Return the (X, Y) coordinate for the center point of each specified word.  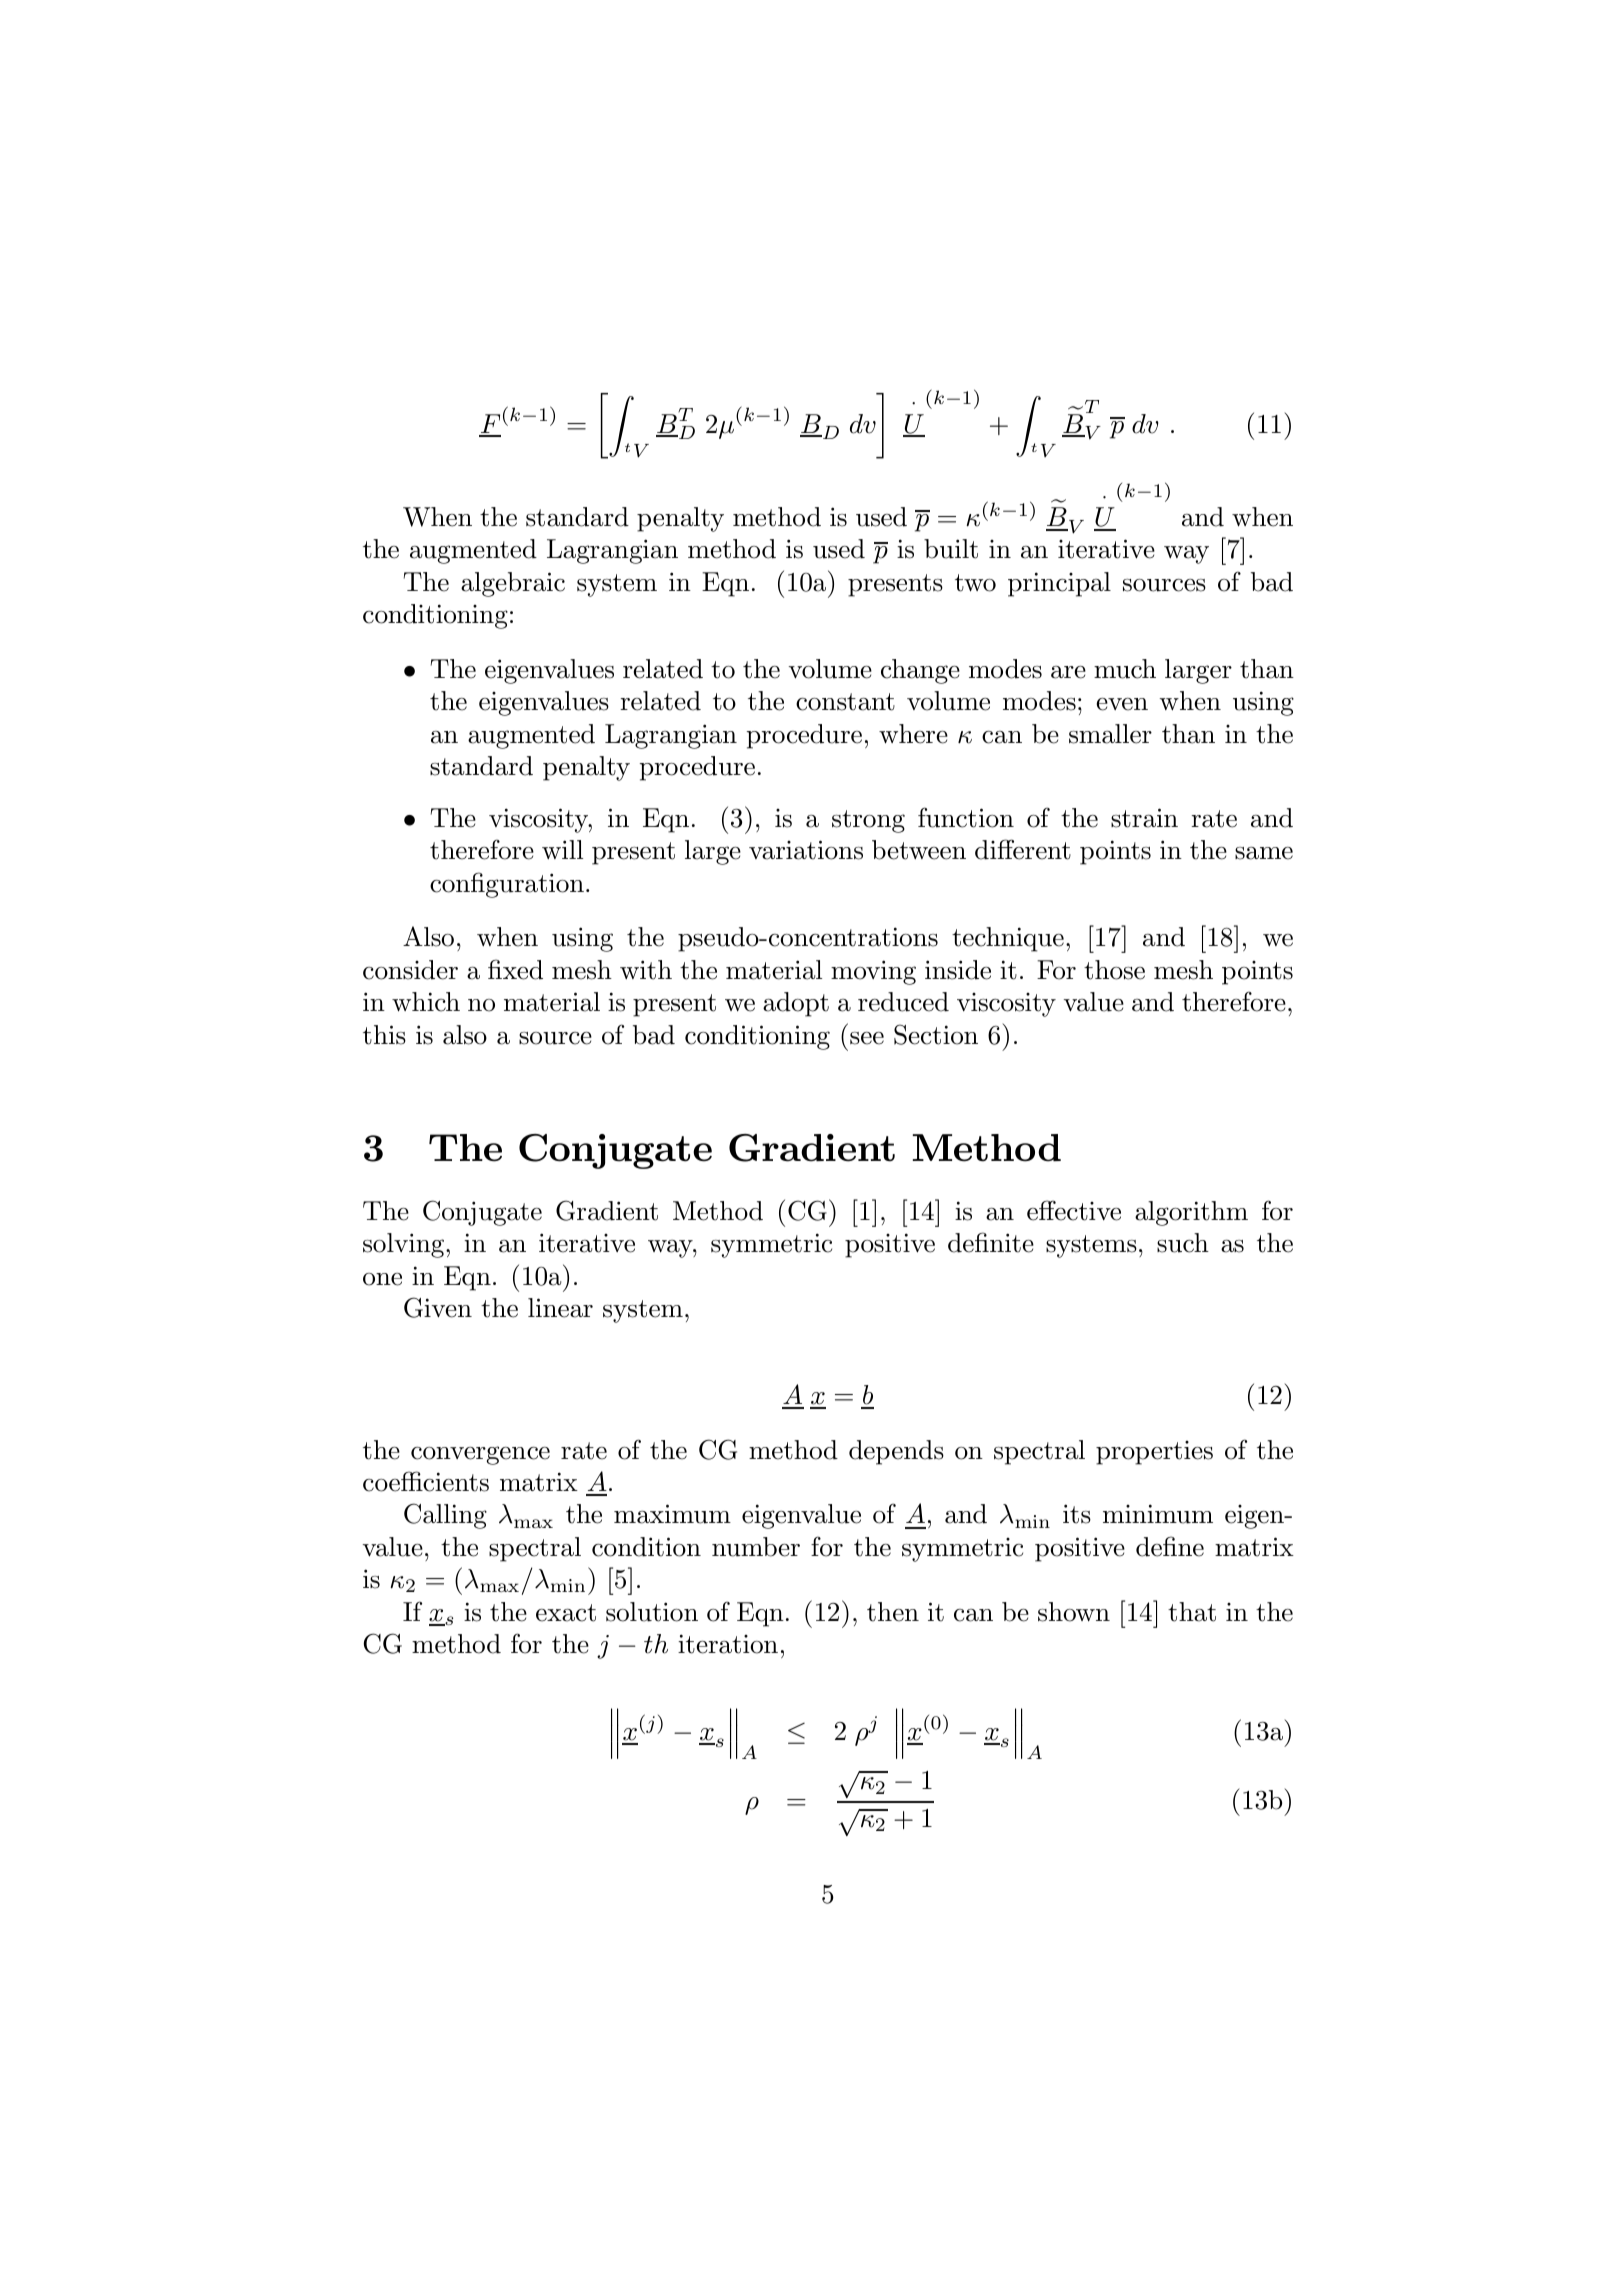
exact (566, 1613)
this (384, 1035)
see (867, 1038)
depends (896, 1452)
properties (1154, 1453)
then (893, 1612)
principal (1059, 584)
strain (1144, 818)
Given (438, 1307)
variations (806, 850)
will (562, 849)
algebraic (513, 584)
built (951, 549)
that (1192, 1612)
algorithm (1191, 1213)
